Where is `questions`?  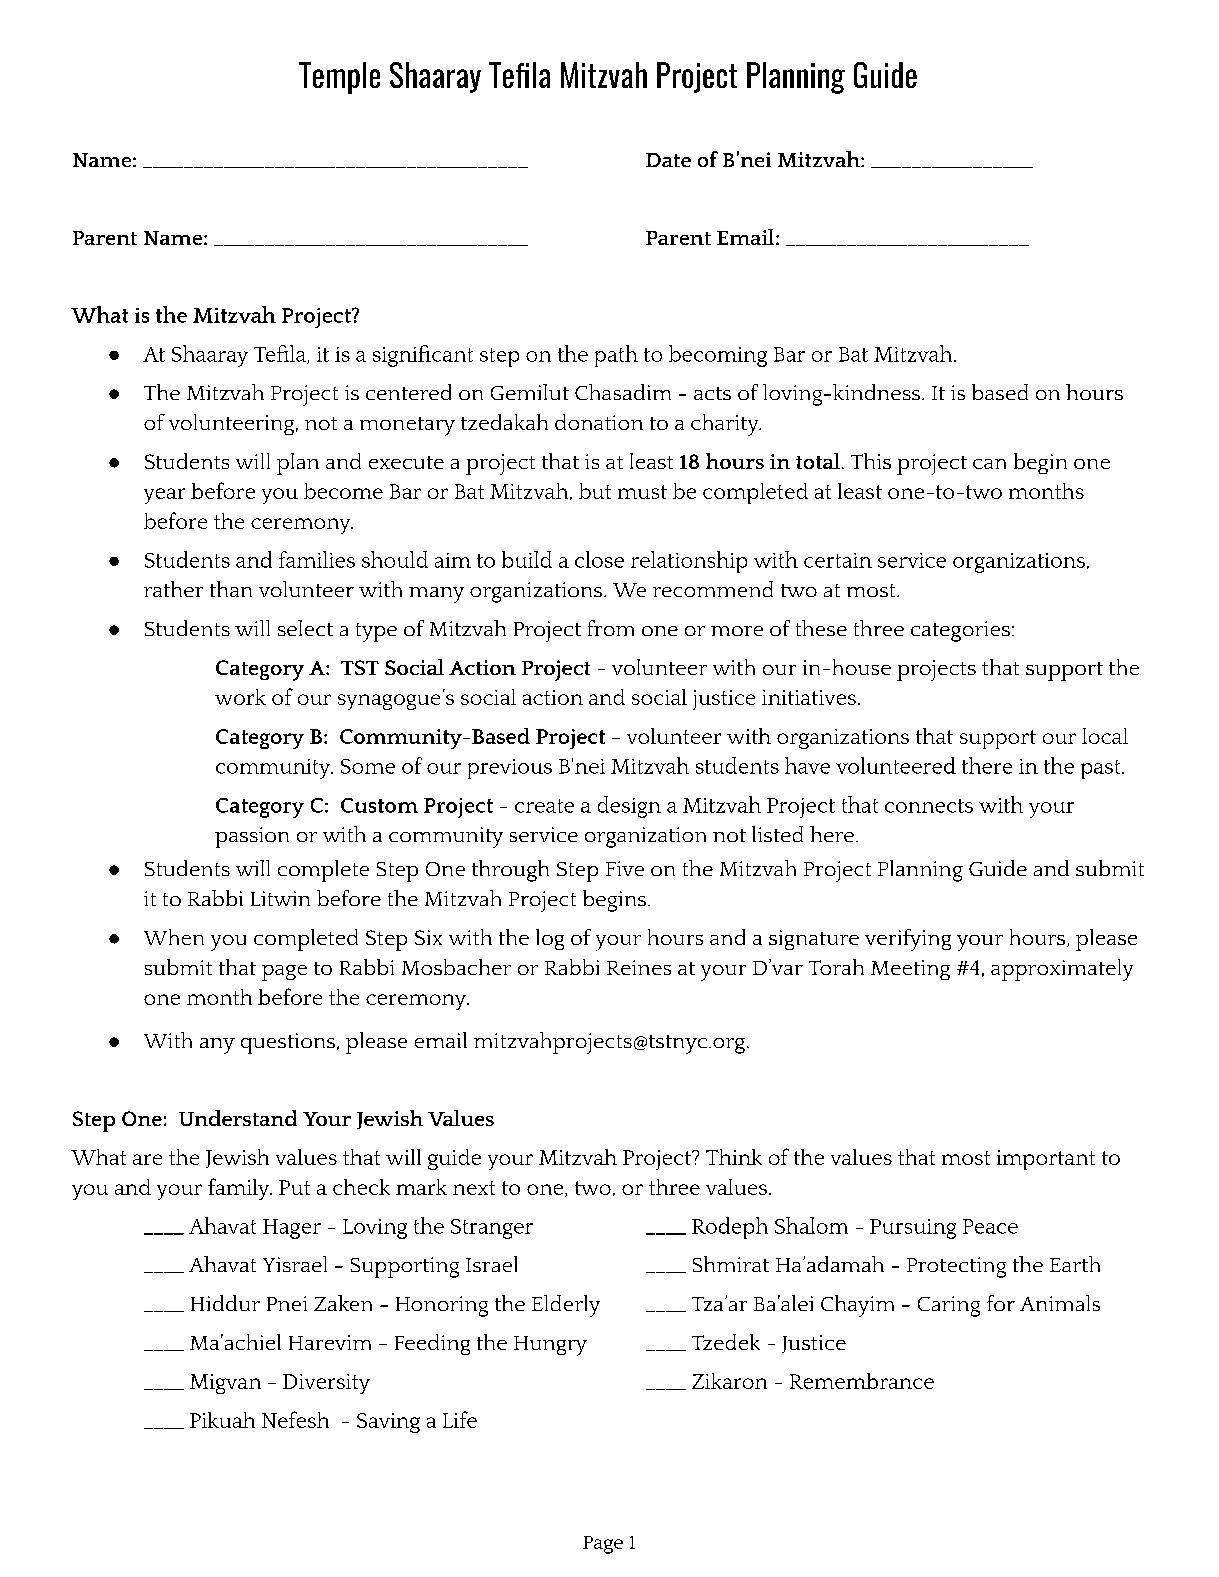
questions is located at coordinates (288, 1043).
